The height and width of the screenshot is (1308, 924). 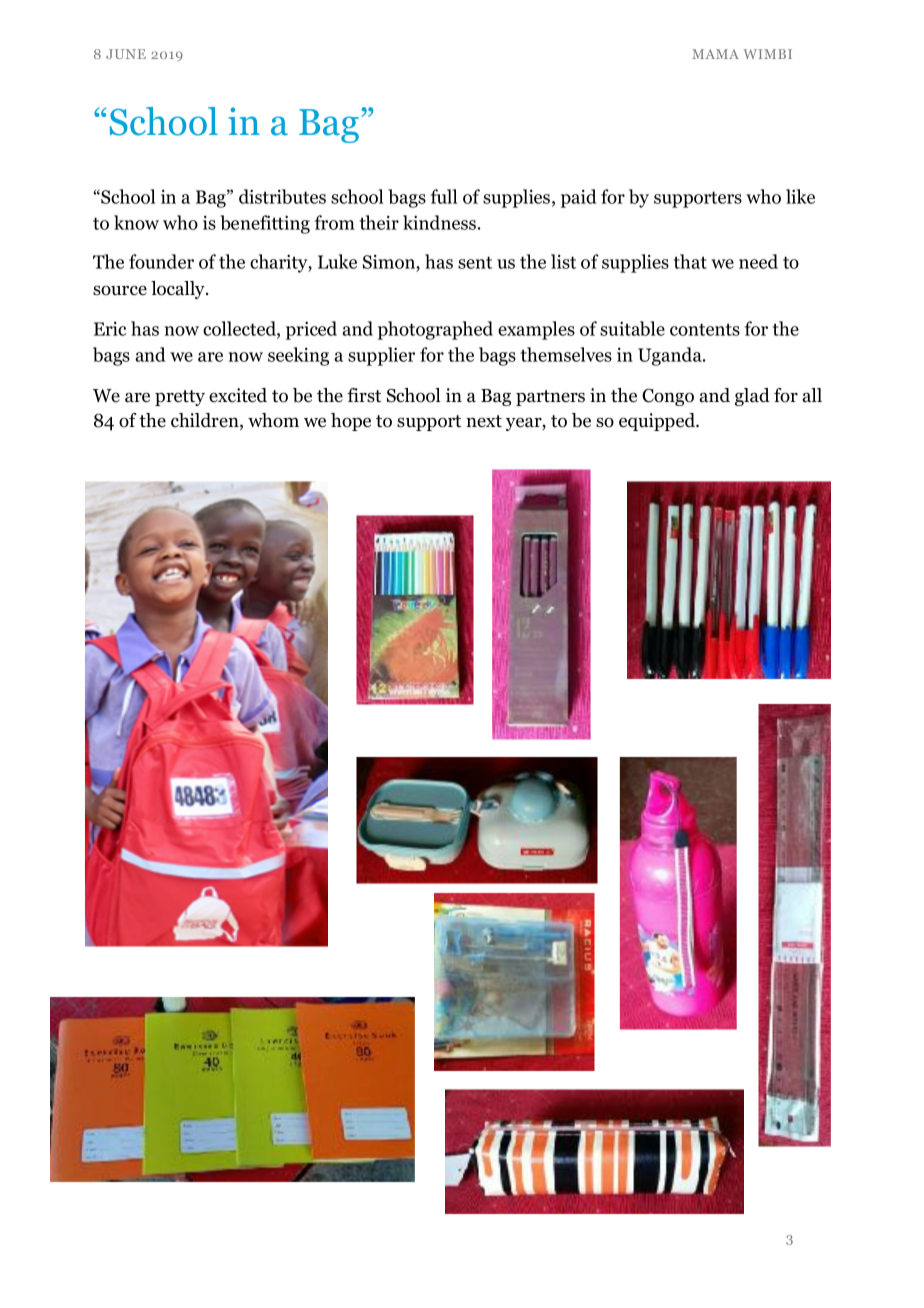 What do you see at coordinates (180, 398) in the screenshot?
I see `pretty` at bounding box center [180, 398].
